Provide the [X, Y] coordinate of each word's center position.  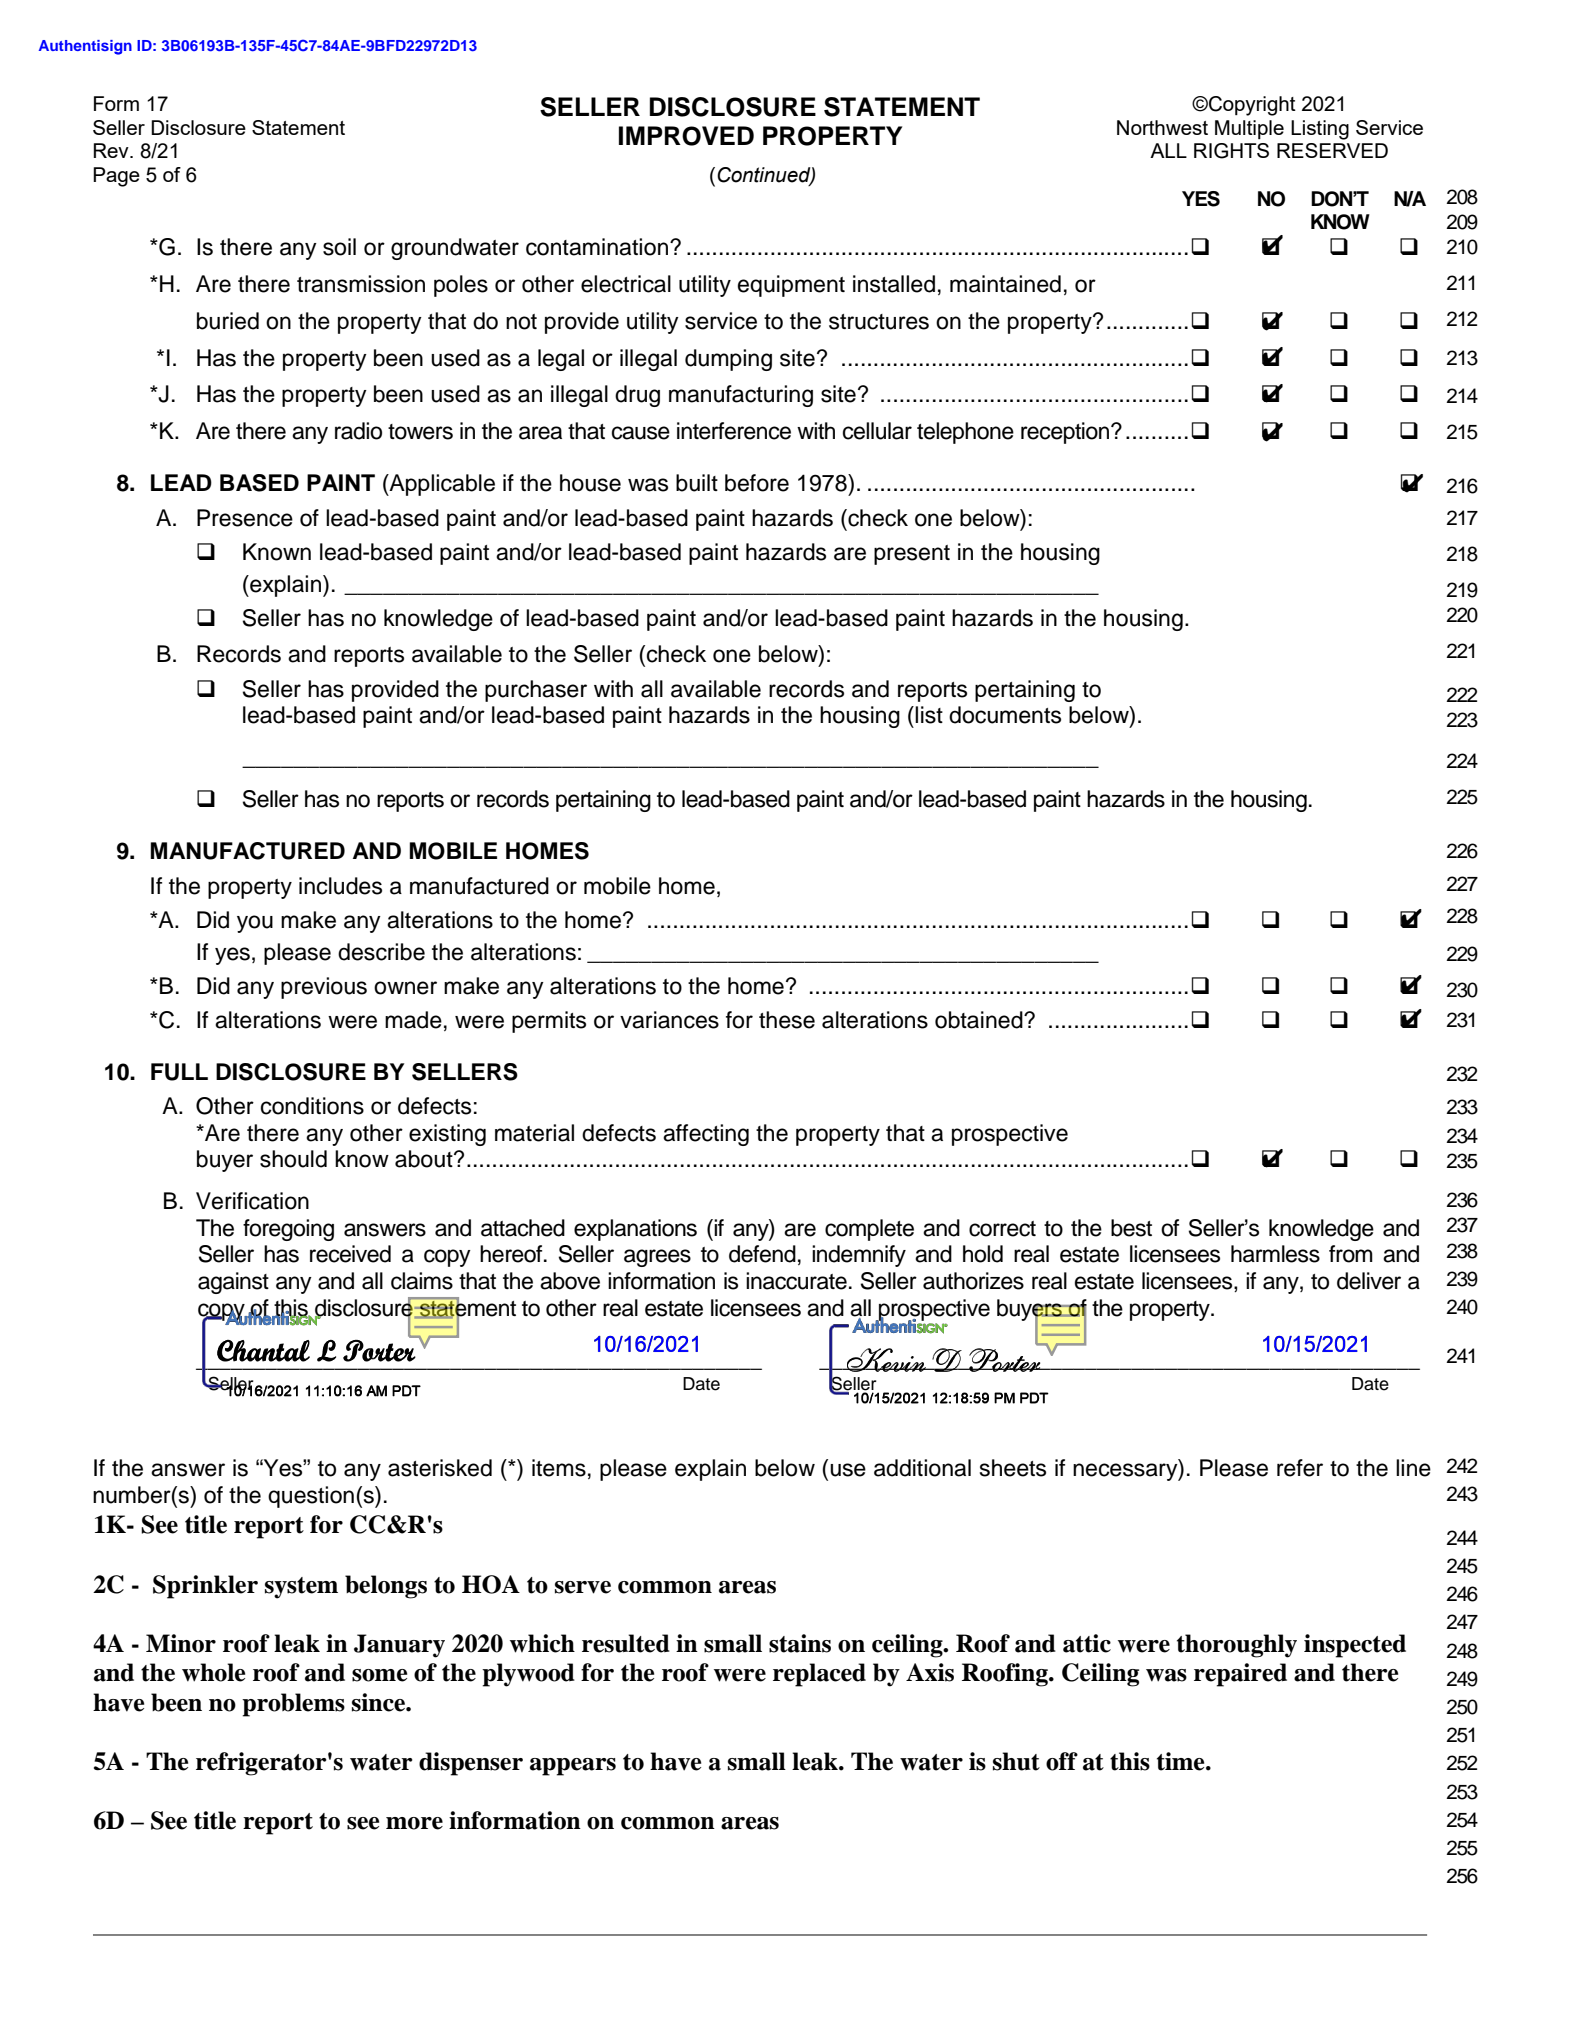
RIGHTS [1231, 151]
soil [339, 247]
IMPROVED [686, 136]
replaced [819, 1675]
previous [324, 988]
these [787, 1020]
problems [293, 1705]
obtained [980, 1020]
